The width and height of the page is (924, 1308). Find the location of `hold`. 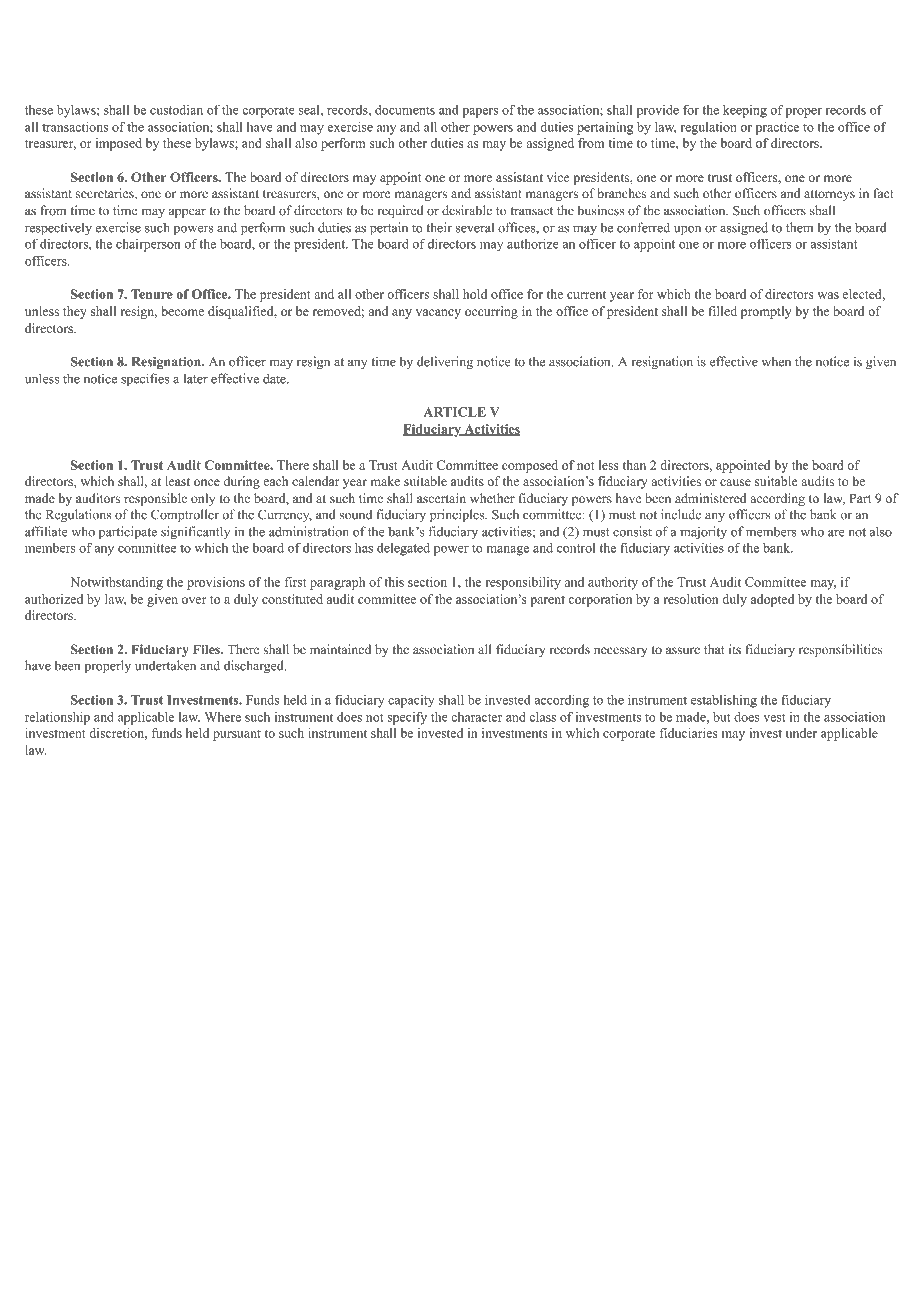

hold is located at coordinates (475, 294).
